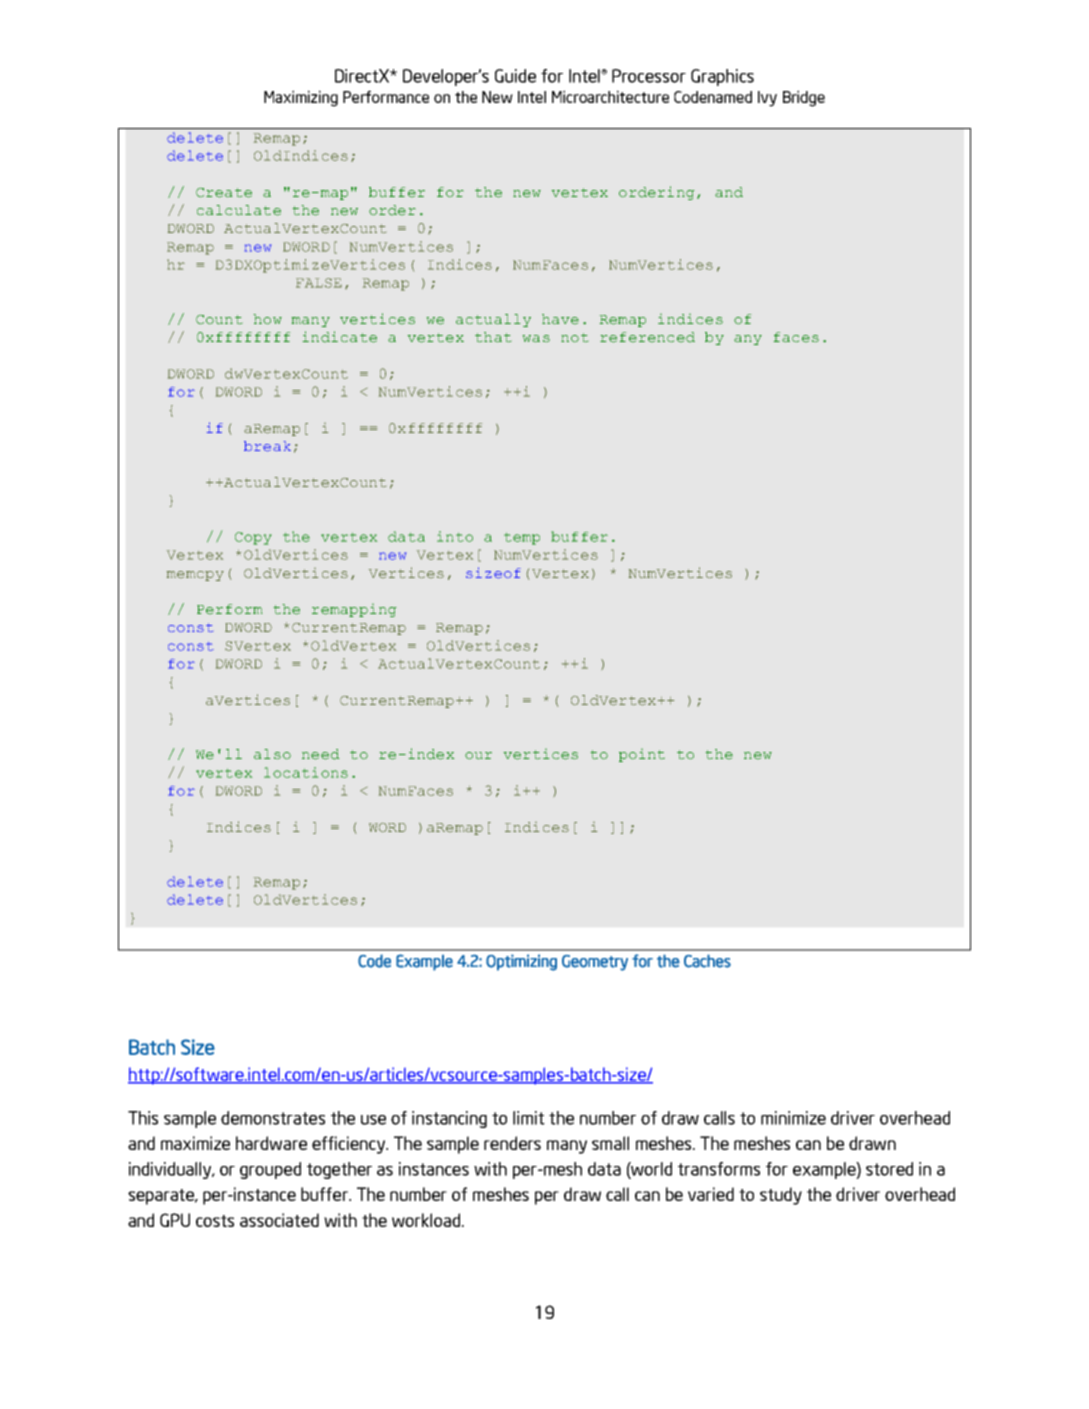  I want to click on point, so click(642, 755).
